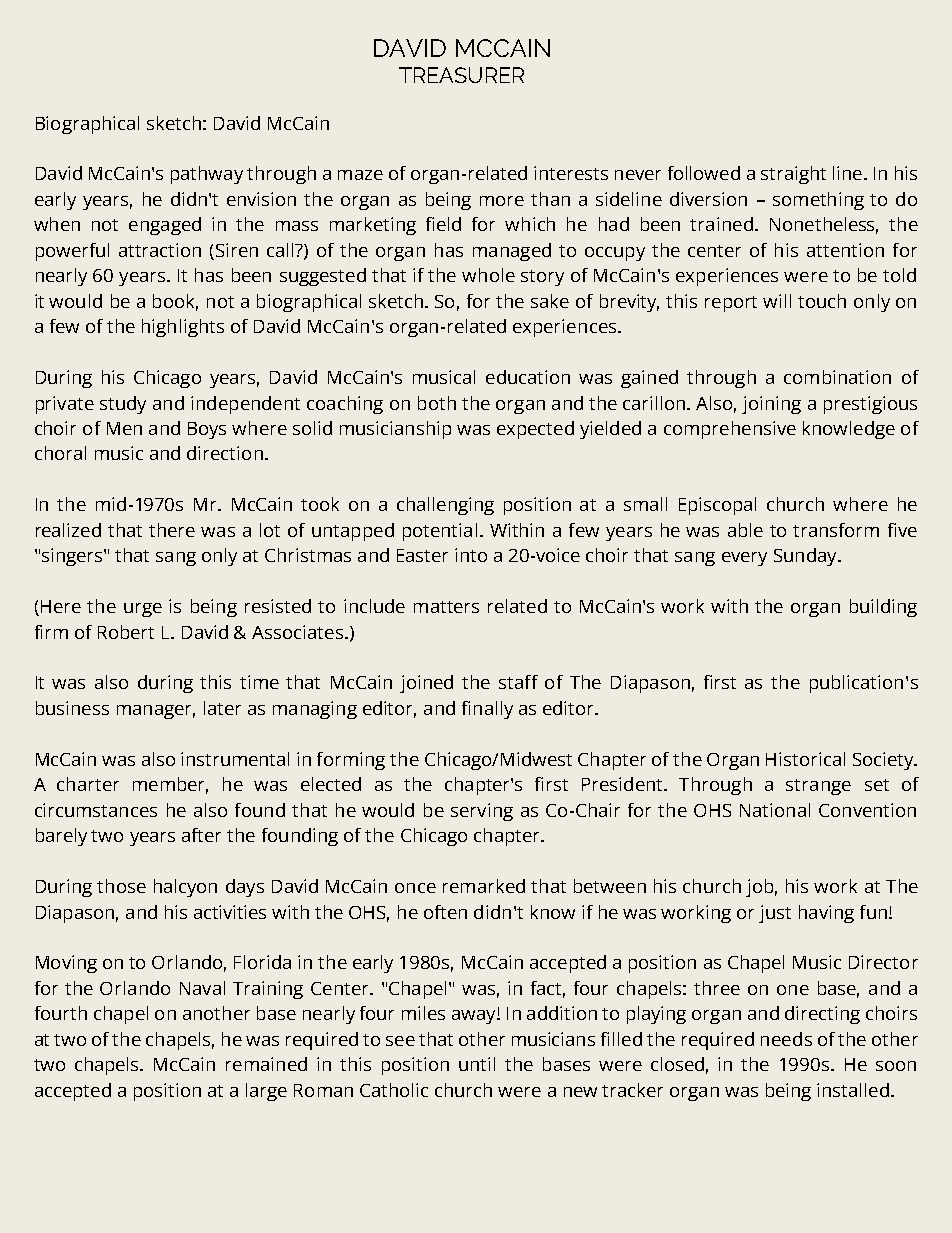 The image size is (952, 1233). What do you see at coordinates (437, 403) in the image?
I see `both` at bounding box center [437, 403].
